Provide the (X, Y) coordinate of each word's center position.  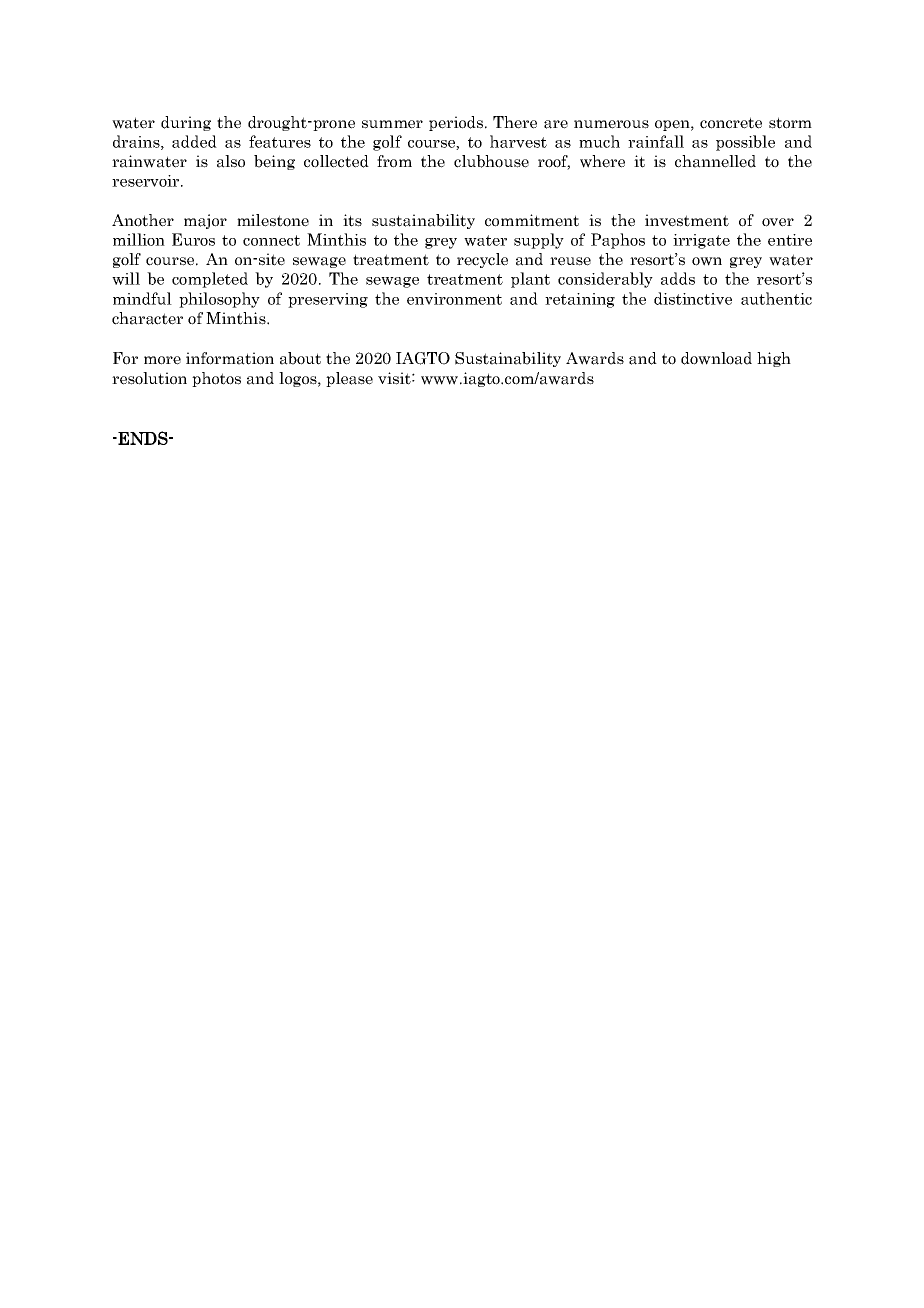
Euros (193, 239)
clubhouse (491, 161)
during (186, 123)
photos (216, 379)
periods (456, 123)
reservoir (147, 181)
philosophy (219, 300)
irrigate (701, 241)
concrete (731, 123)
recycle (482, 260)
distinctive (693, 298)
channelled (715, 161)
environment (454, 299)
